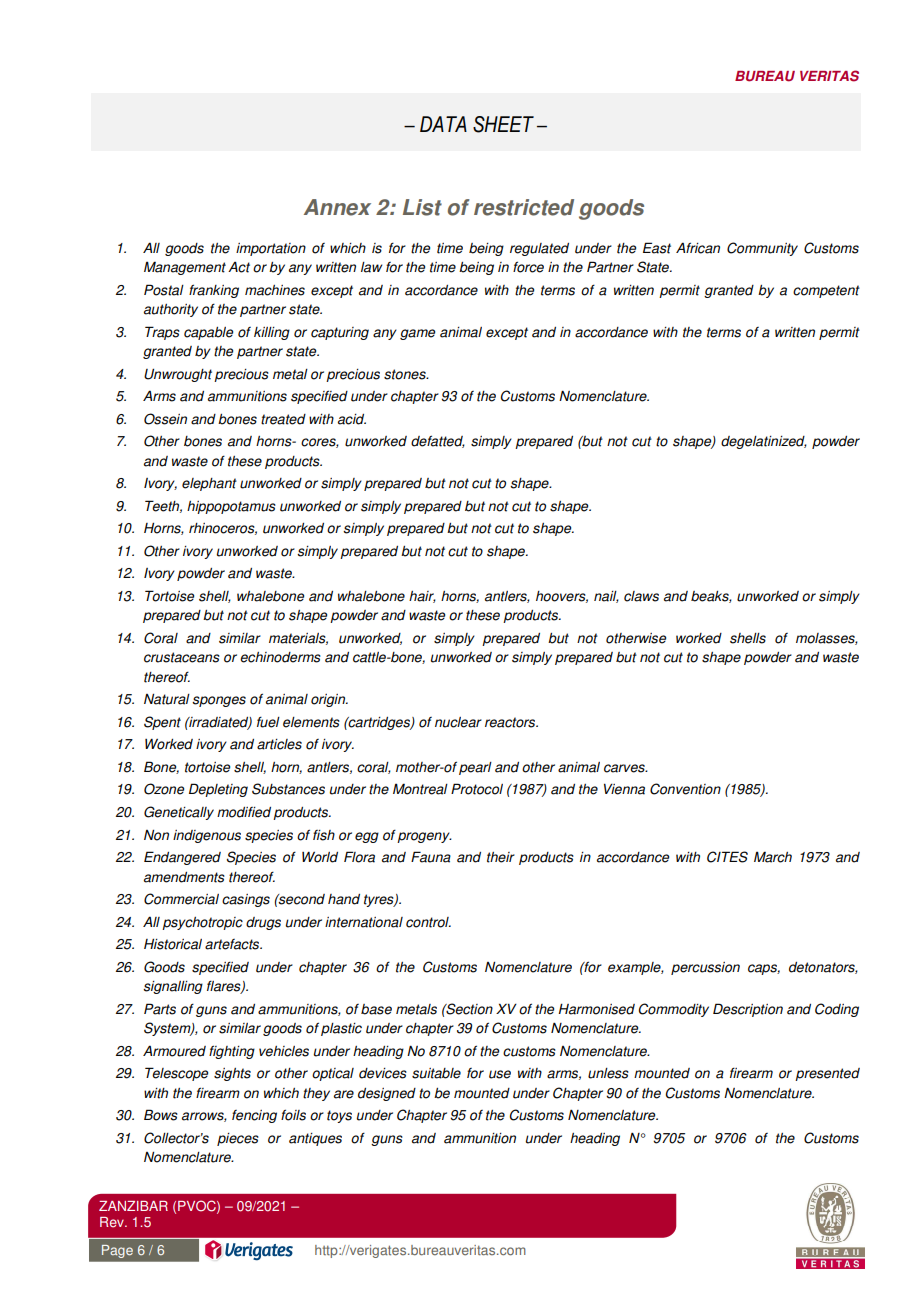 The width and height of the page is (924, 1308). Describe the element at coordinates (641, 596) in the page. I see `claws` at that location.
